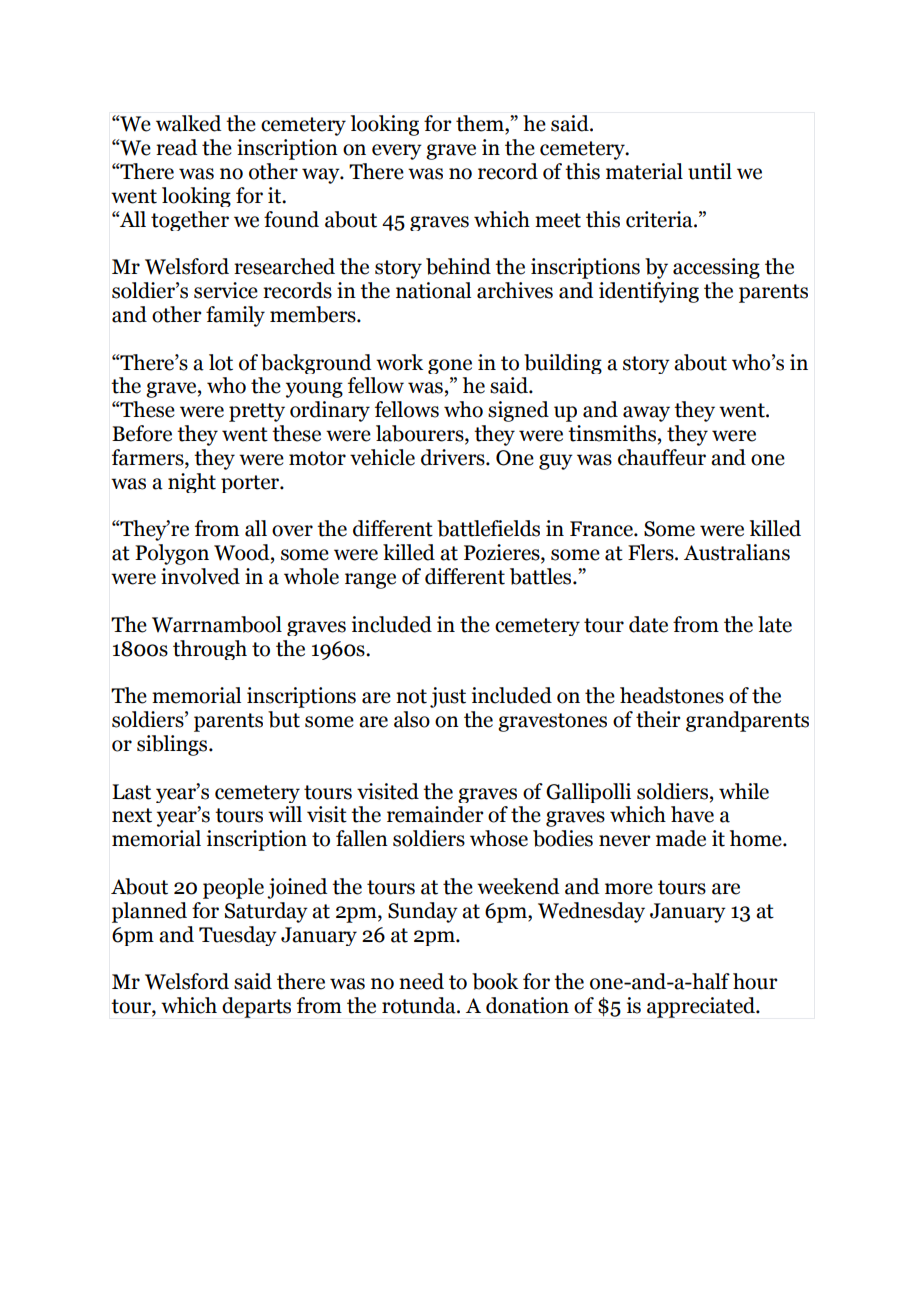  Describe the element at coordinates (421, 434) in the page. I see `labourers` at that location.
